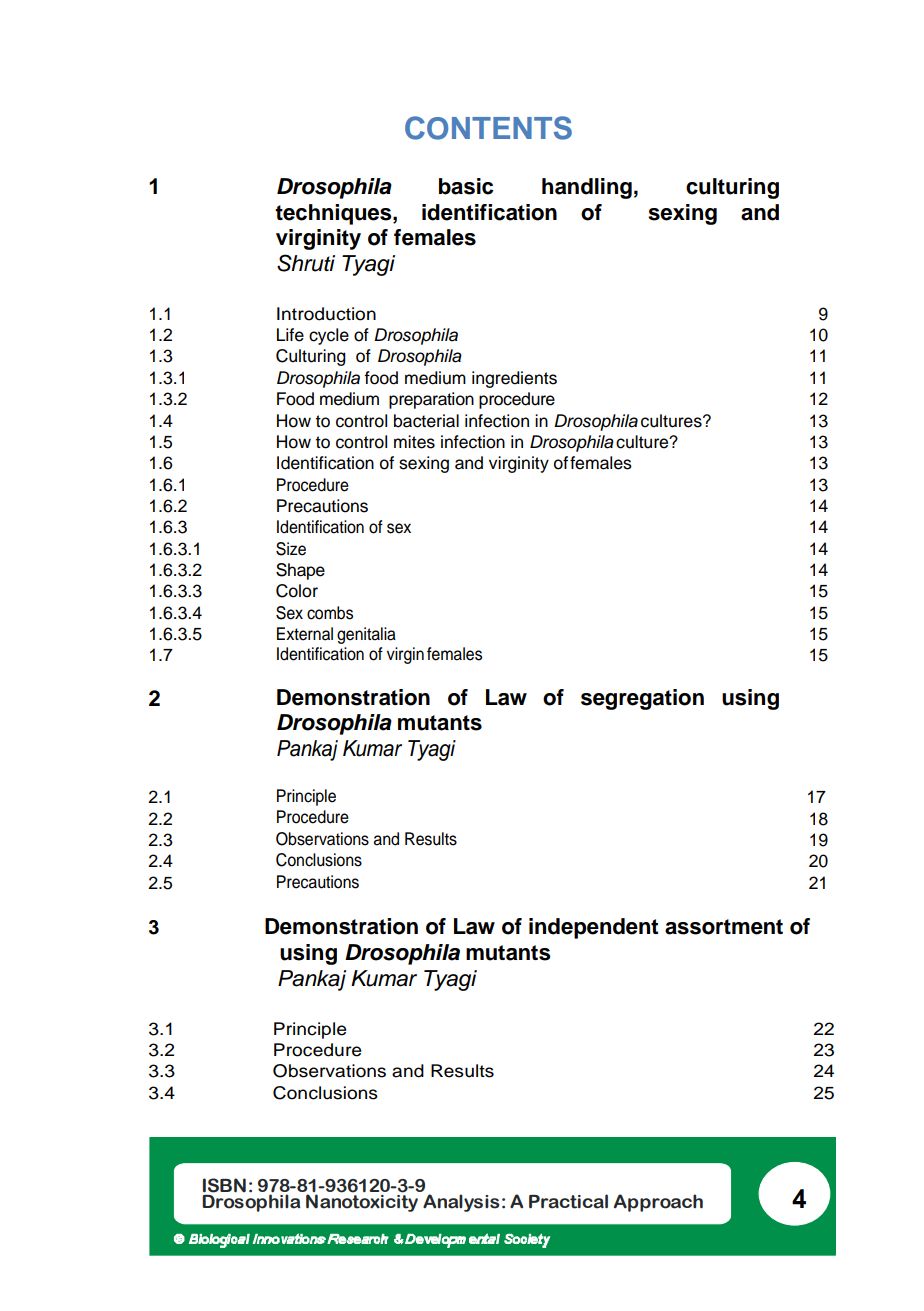 The width and height of the page is (924, 1311). What do you see at coordinates (587, 188) in the page?
I see `handling` at bounding box center [587, 188].
